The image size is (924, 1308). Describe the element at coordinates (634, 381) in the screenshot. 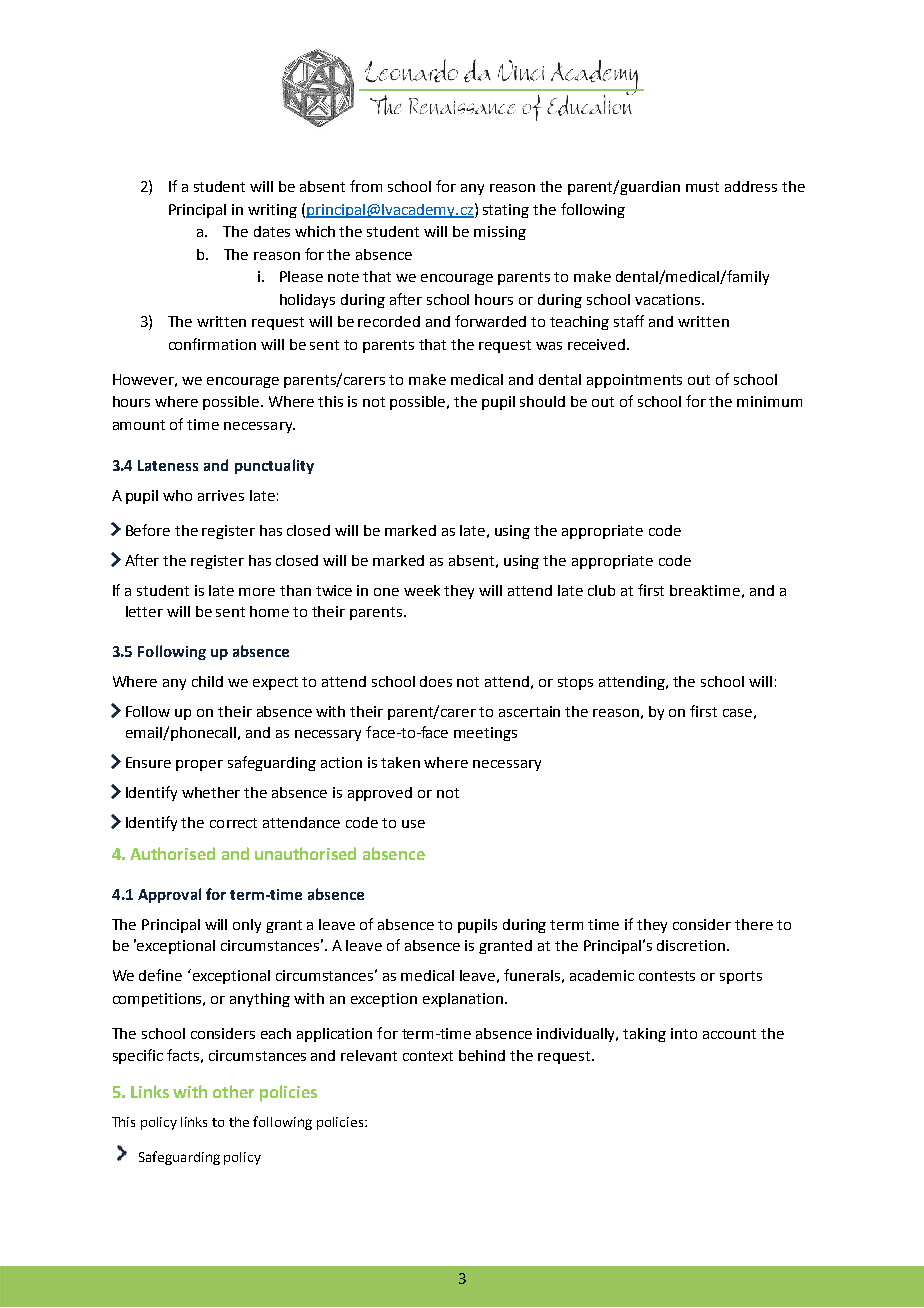

I see `appointments` at that location.
